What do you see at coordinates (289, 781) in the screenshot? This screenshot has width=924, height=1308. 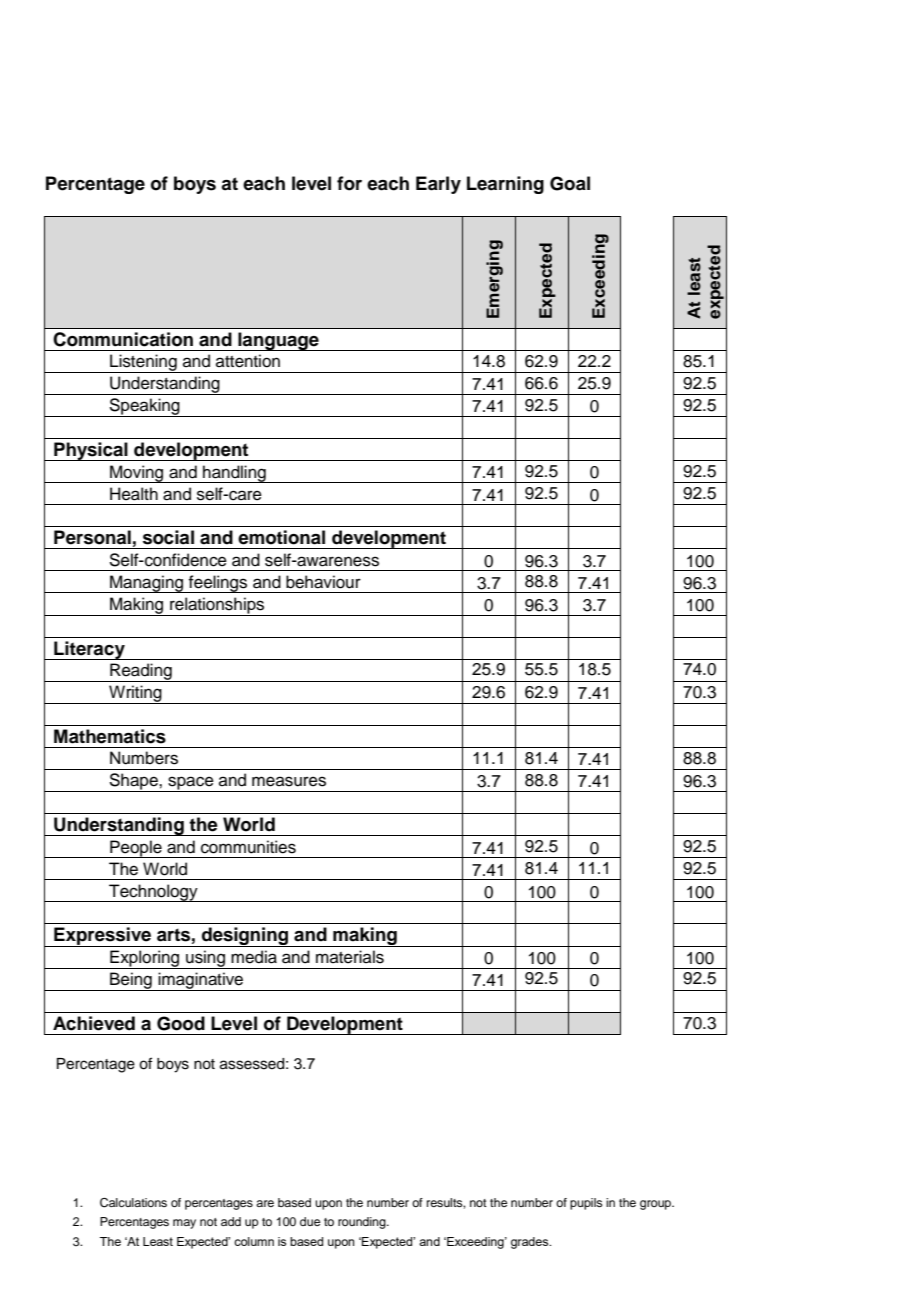 I see `measures` at bounding box center [289, 781].
